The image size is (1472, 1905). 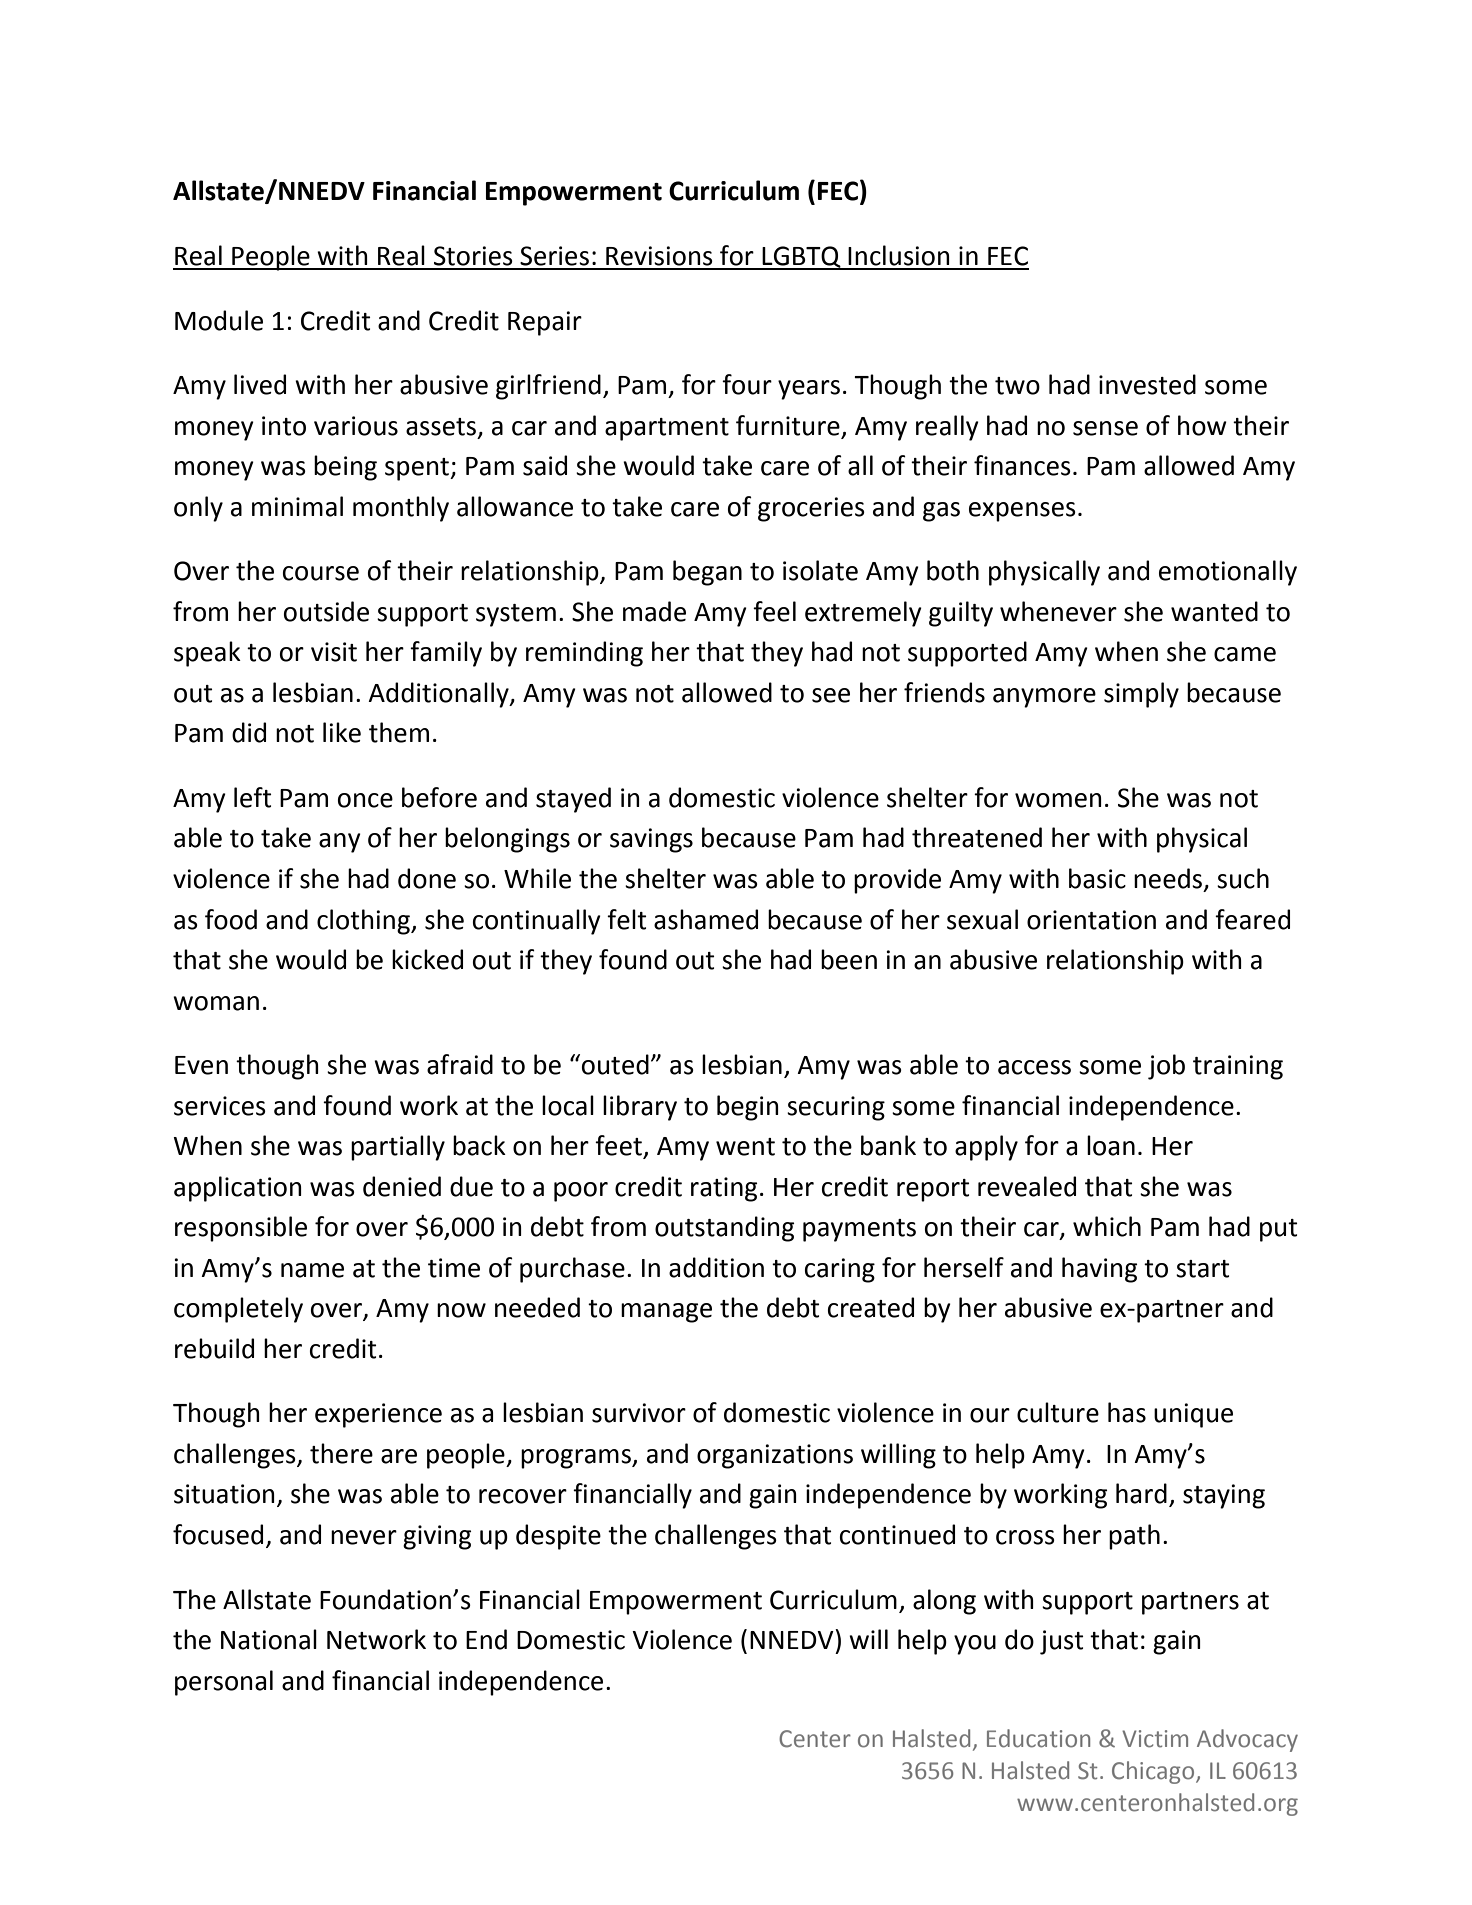 I want to click on outstanding, so click(x=724, y=1229).
